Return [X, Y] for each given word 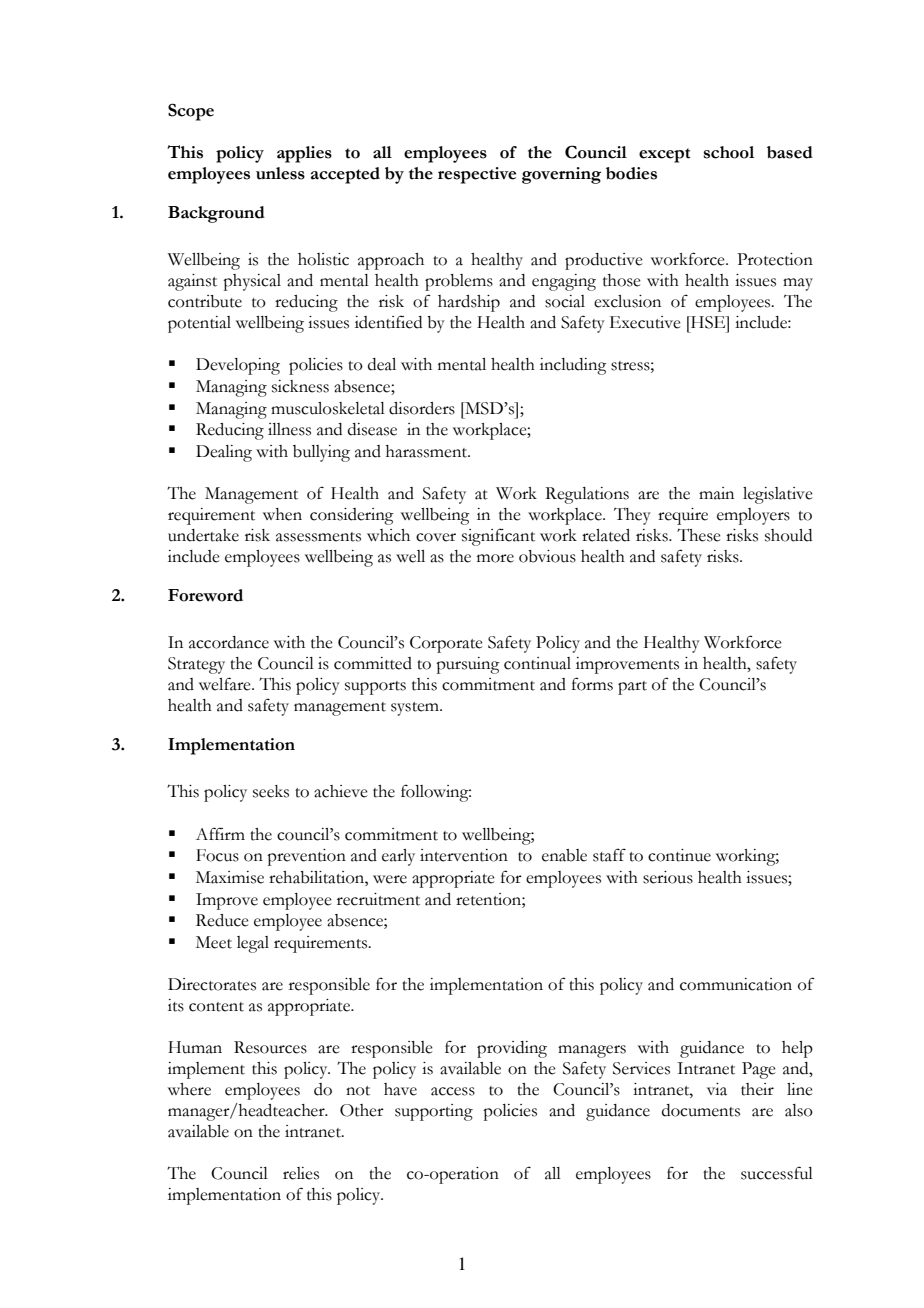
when [282, 514]
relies [301, 1173]
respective [477, 175]
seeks [271, 791]
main [716, 493]
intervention [464, 855]
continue [679, 855]
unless [280, 173]
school [729, 152]
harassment [428, 451]
